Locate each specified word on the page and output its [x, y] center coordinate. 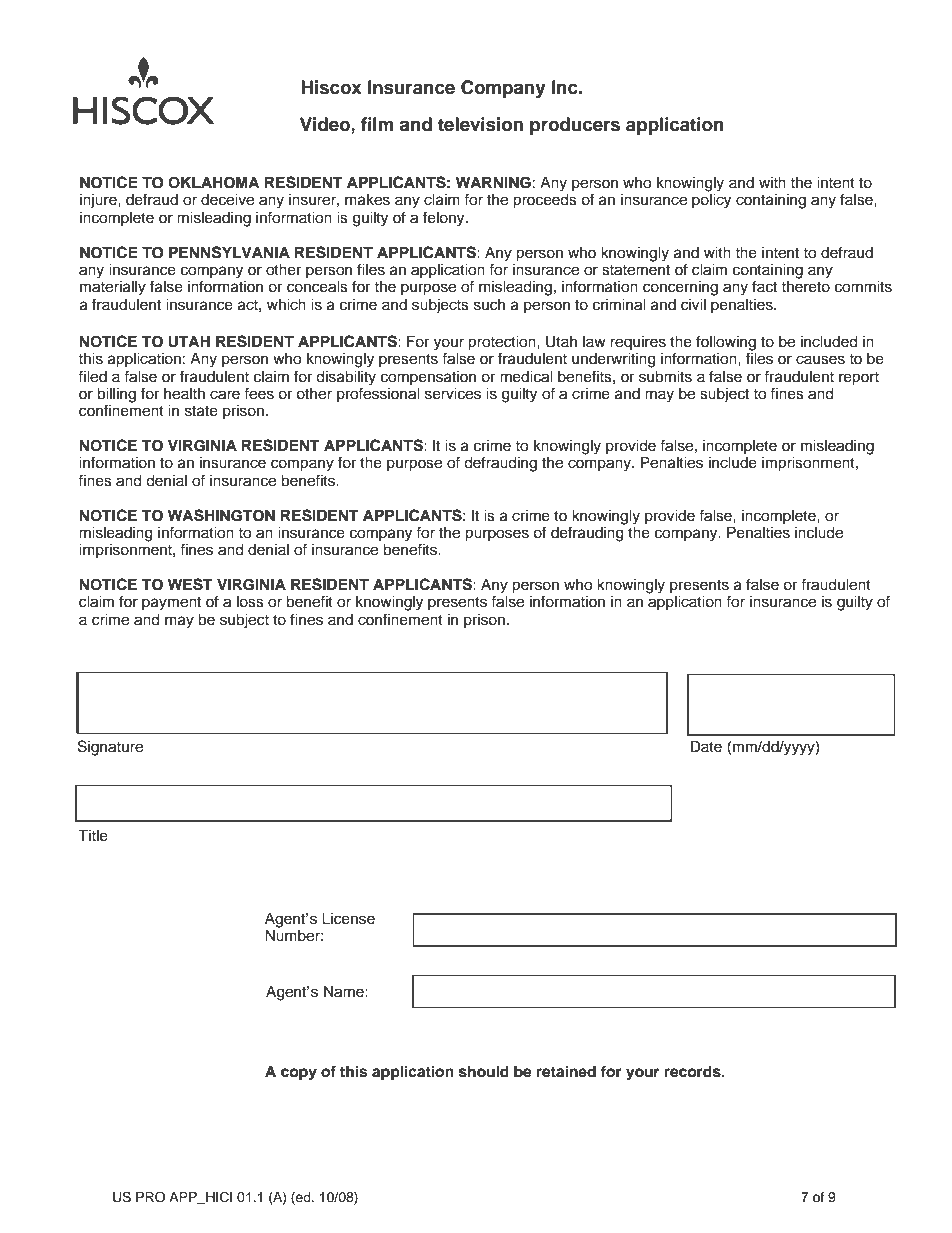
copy [299, 1074]
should [484, 1072]
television [480, 124]
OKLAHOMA [214, 182]
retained [566, 1071]
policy [711, 201]
